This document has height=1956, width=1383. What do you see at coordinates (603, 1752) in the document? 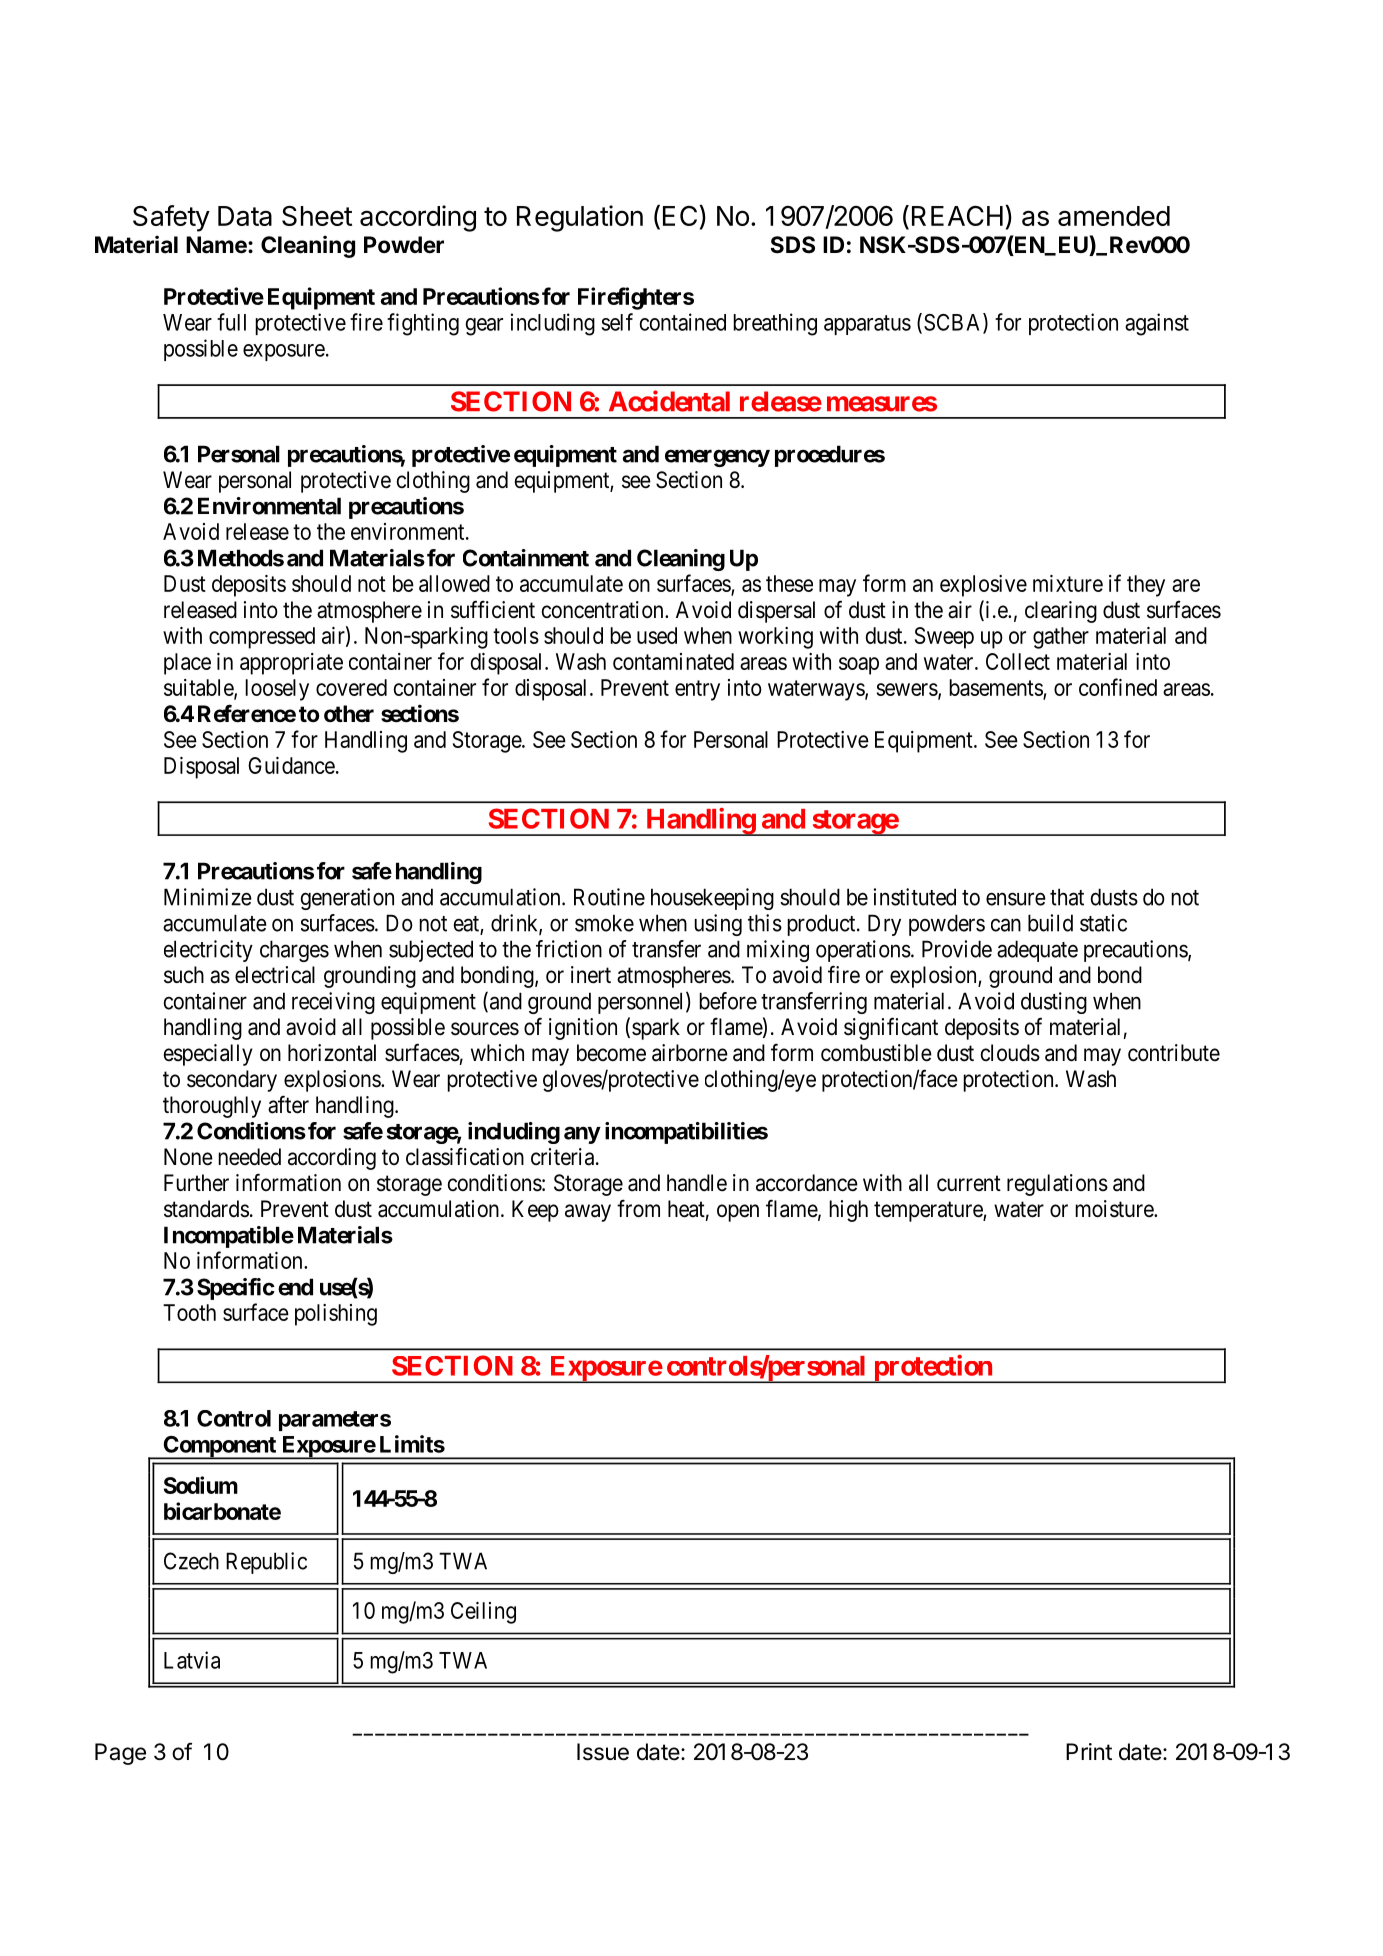
I see `Issue` at bounding box center [603, 1752].
